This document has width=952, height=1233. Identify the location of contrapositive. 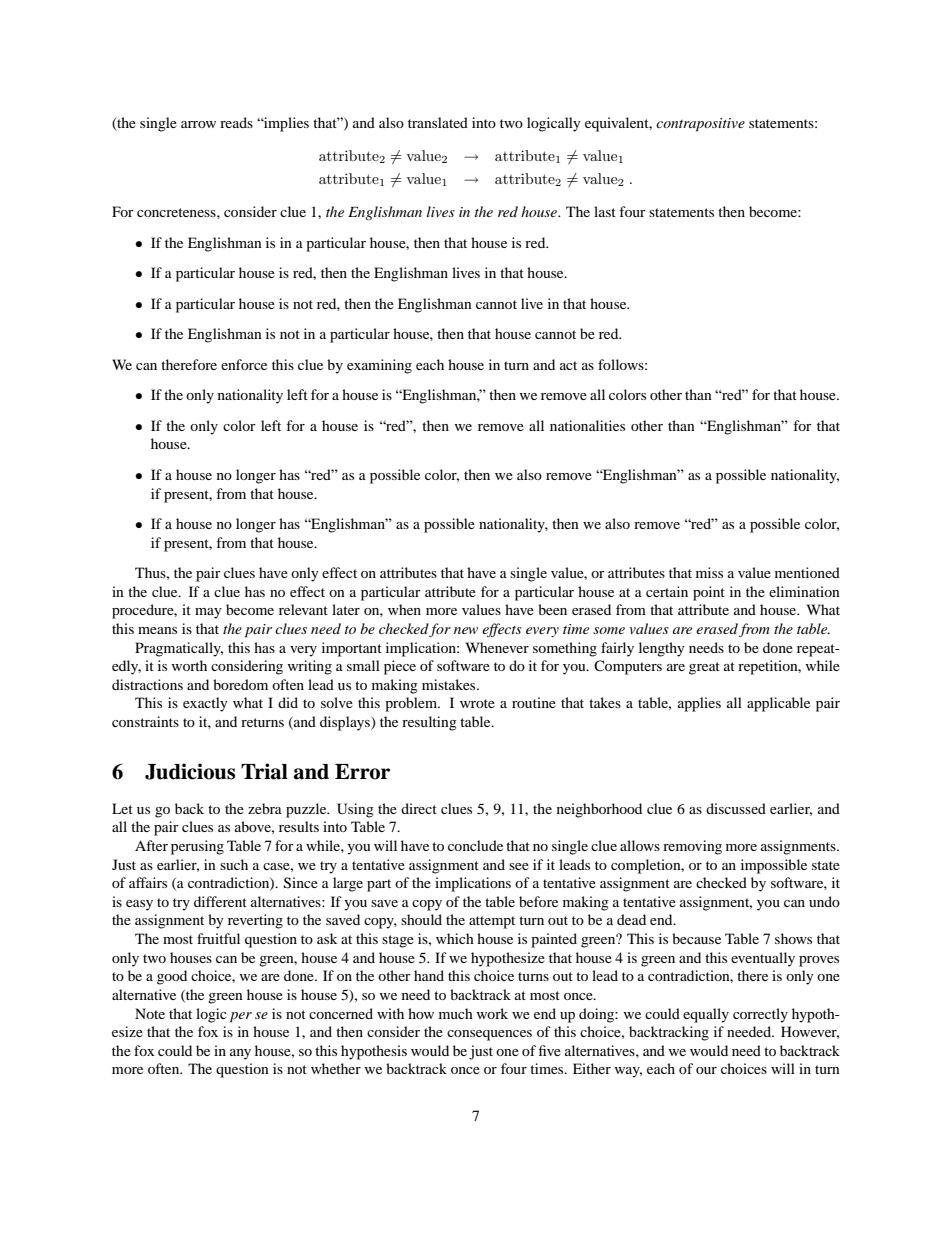
(700, 125).
